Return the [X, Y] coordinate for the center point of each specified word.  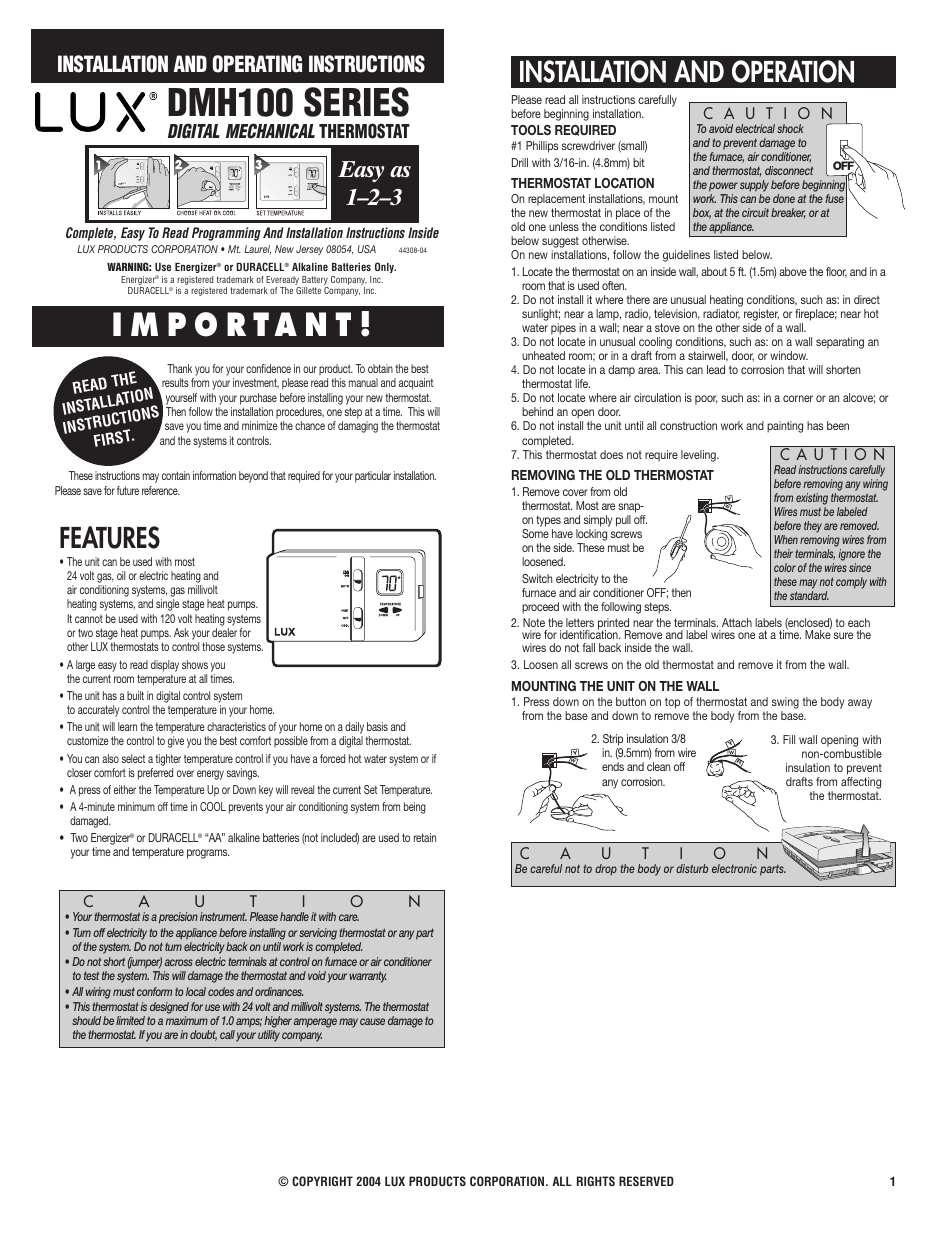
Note [534, 622]
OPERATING [257, 64]
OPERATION [793, 71]
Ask [181, 632]
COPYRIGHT [322, 1181]
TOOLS [531, 130]
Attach [737, 622]
